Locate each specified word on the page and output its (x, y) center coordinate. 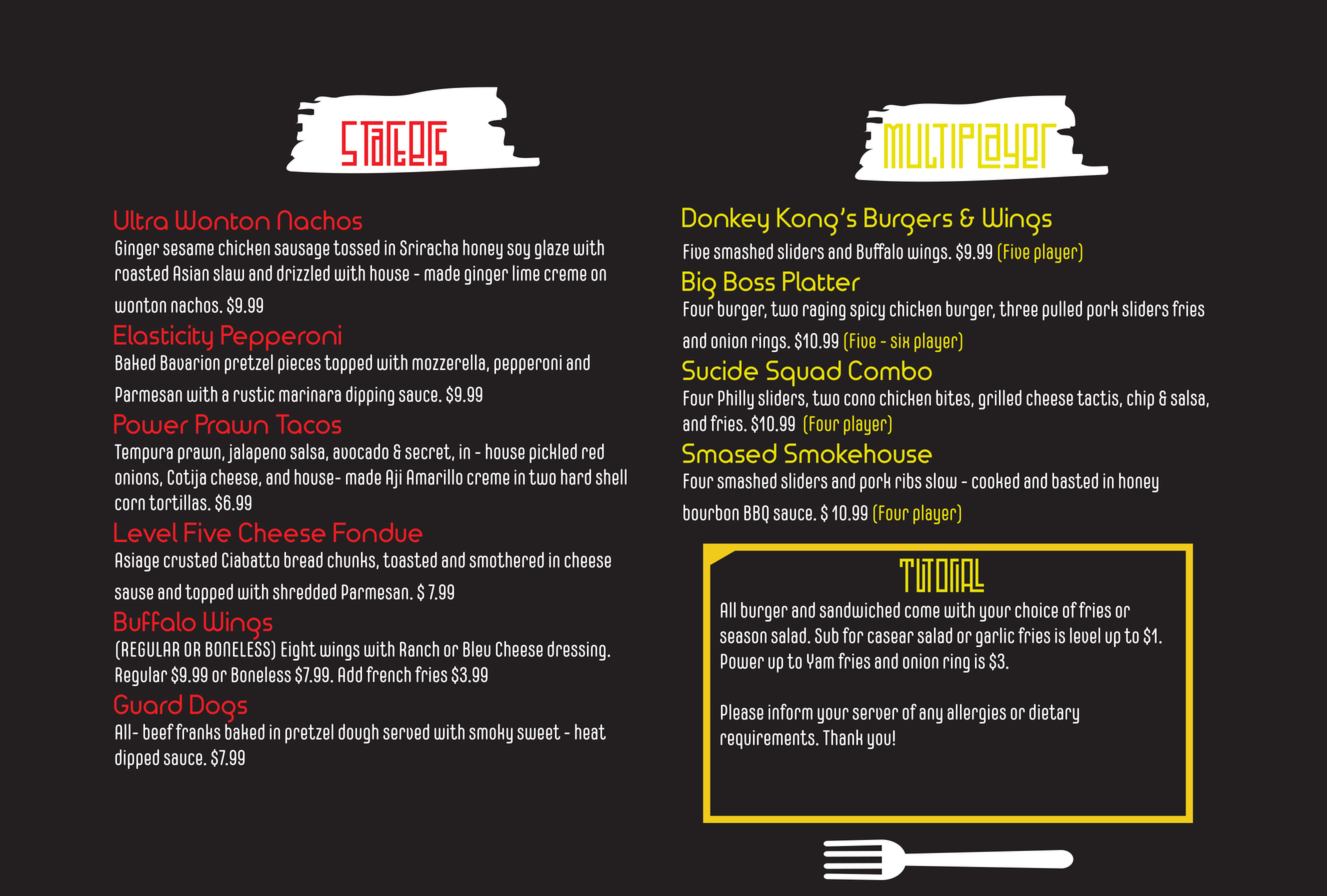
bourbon (711, 512)
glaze (552, 249)
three (1018, 309)
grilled (1000, 400)
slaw (228, 273)
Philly (736, 400)
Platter (821, 281)
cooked (995, 481)
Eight (298, 651)
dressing (577, 651)
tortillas (179, 502)
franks (198, 731)
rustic (253, 394)
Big (700, 286)
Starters (394, 143)
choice (1036, 610)
